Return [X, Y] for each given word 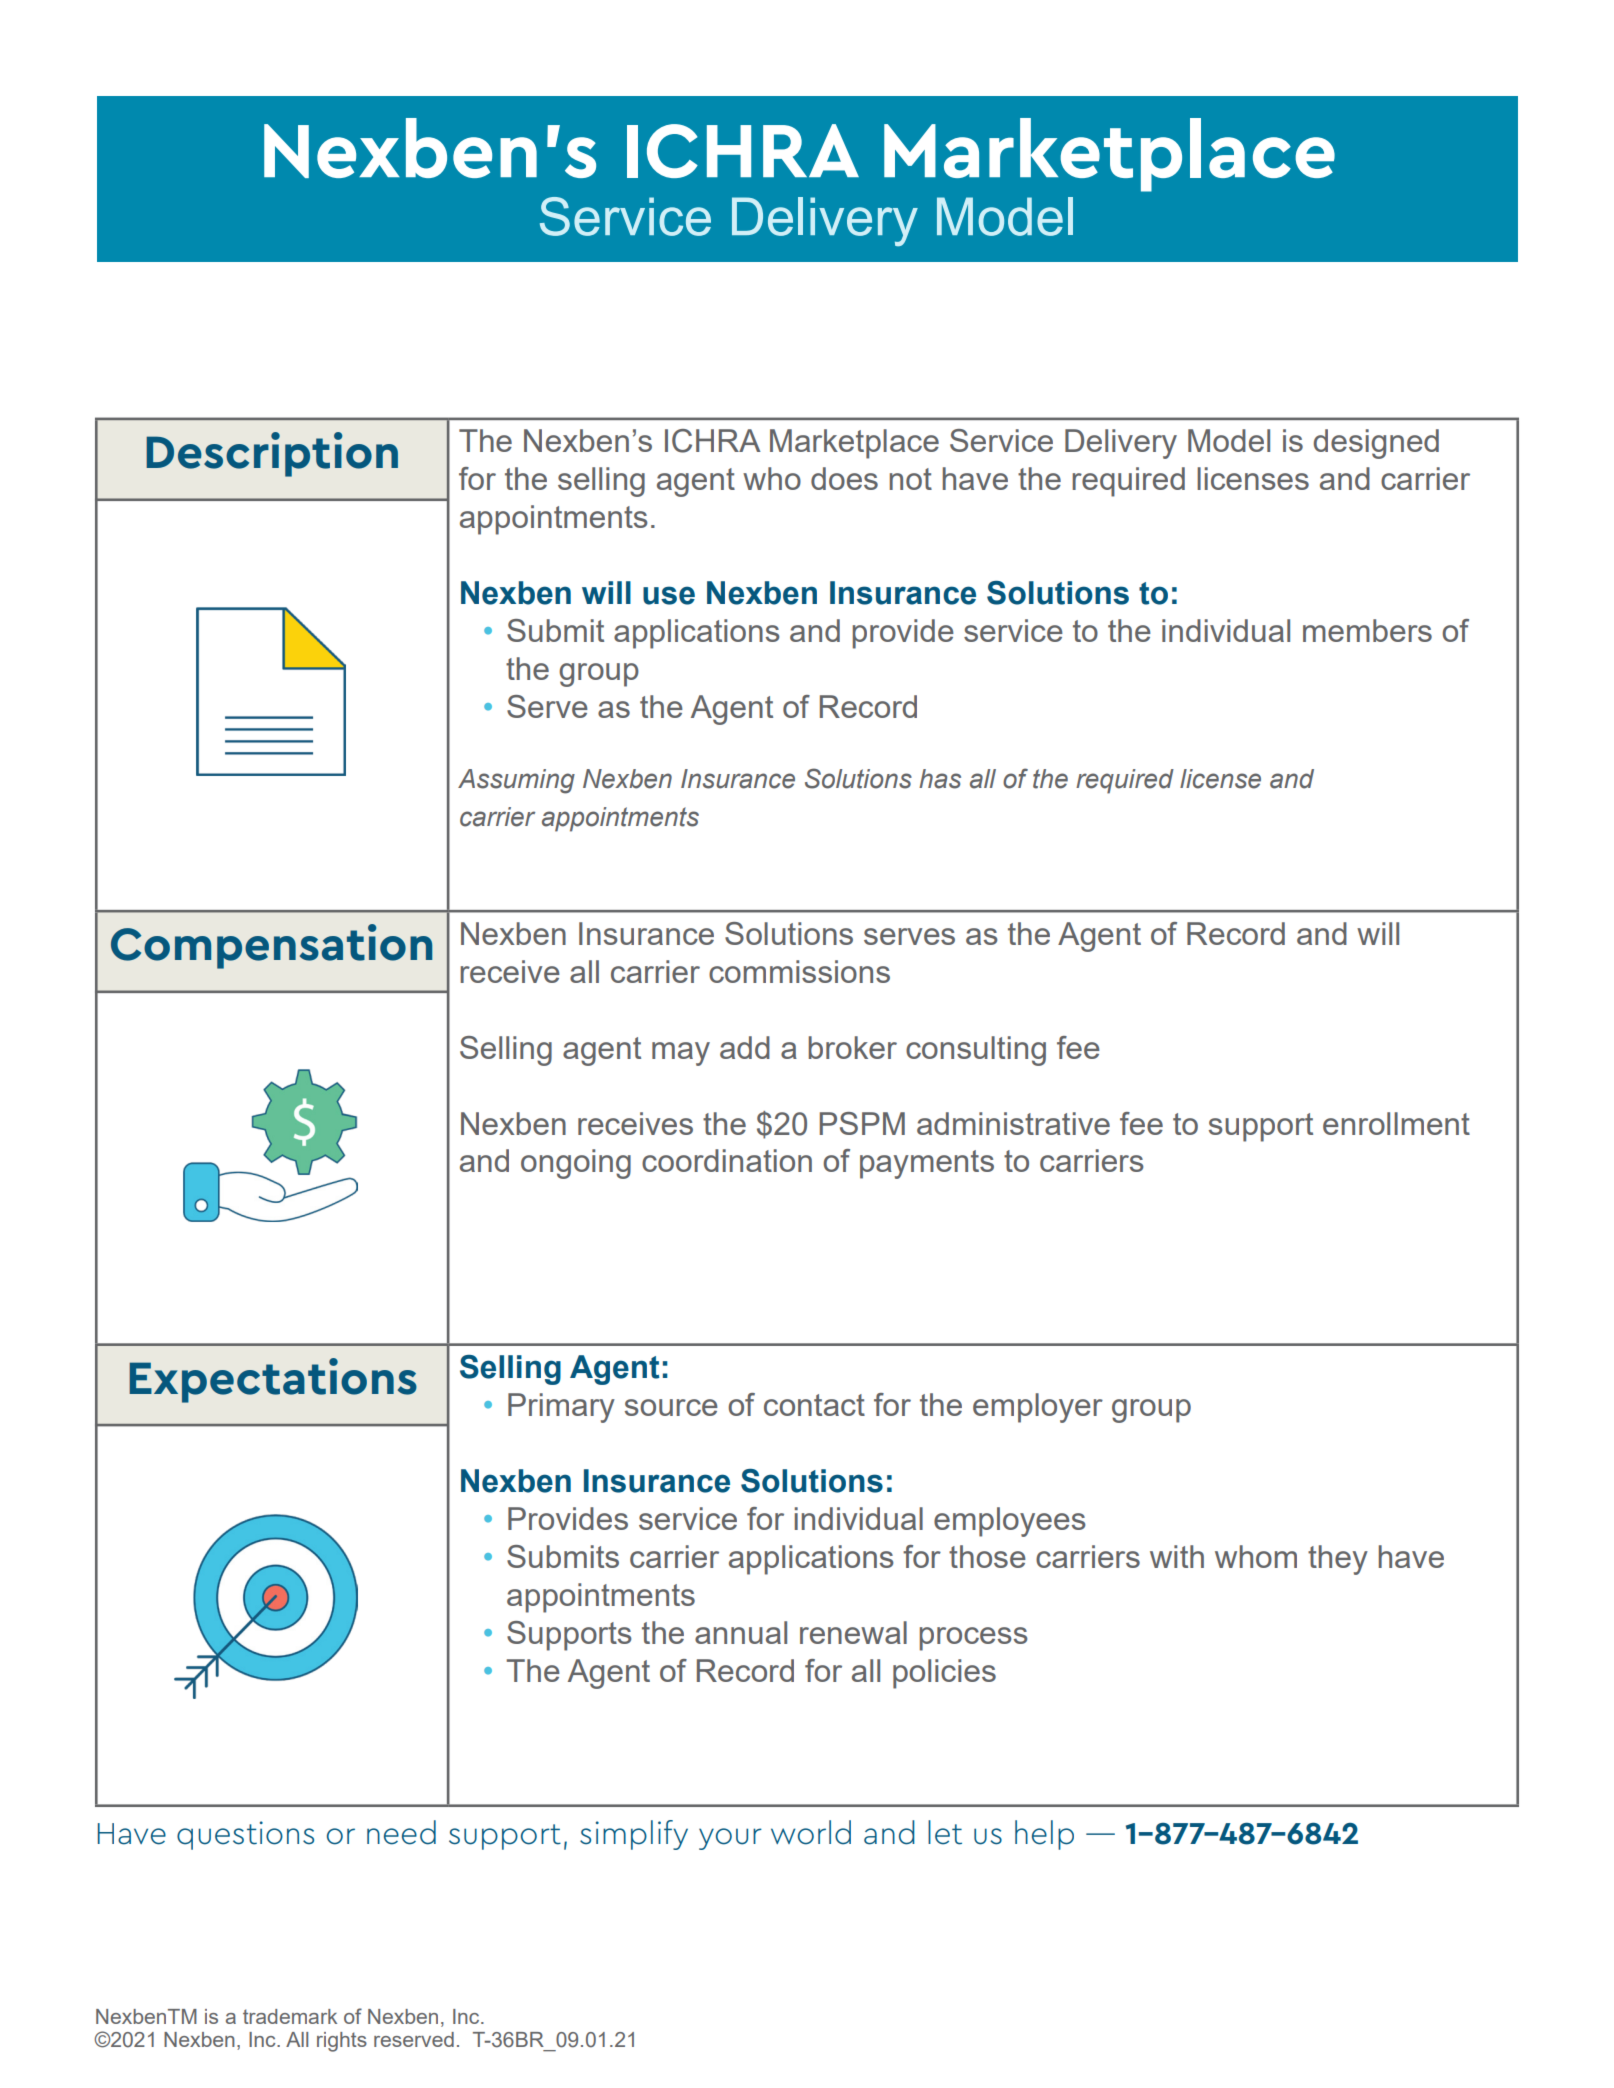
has [940, 779]
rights [342, 2042]
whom [1256, 1556]
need [401, 1832]
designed [1376, 444]
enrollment [1396, 1123]
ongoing [576, 1164]
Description [272, 454]
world [811, 1832]
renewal [853, 1632]
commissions [799, 971]
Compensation [271, 946]
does [844, 478]
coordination [727, 1160]
